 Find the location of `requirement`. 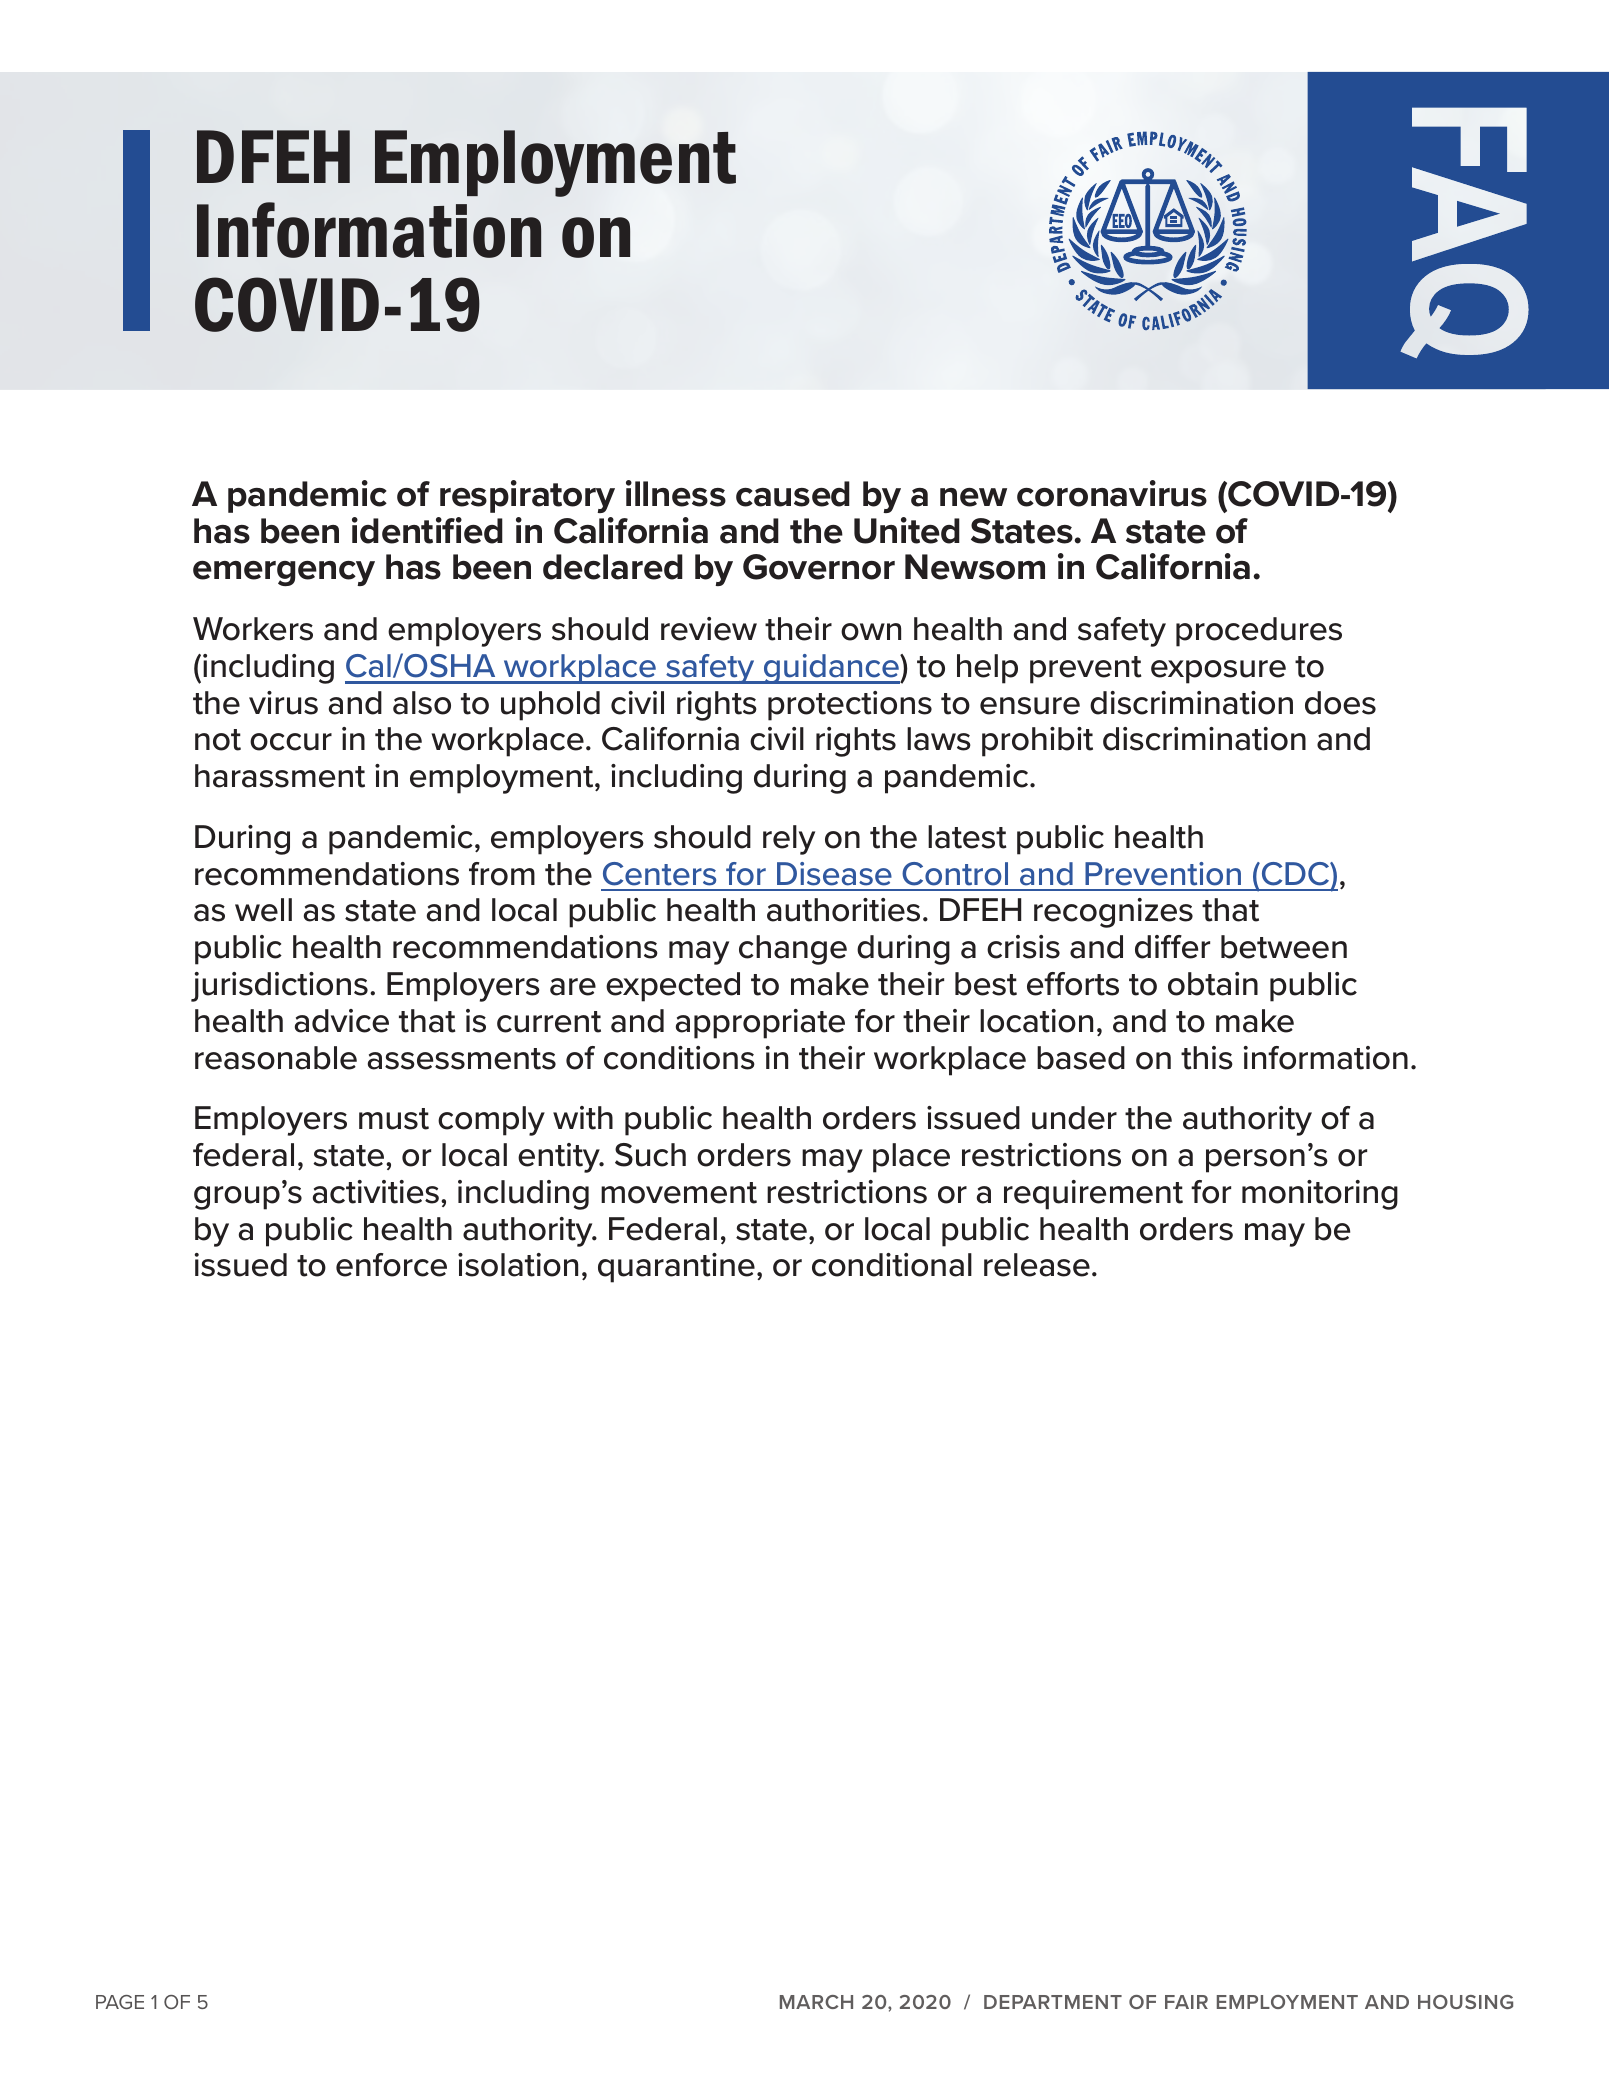

requirement is located at coordinates (1093, 1195).
